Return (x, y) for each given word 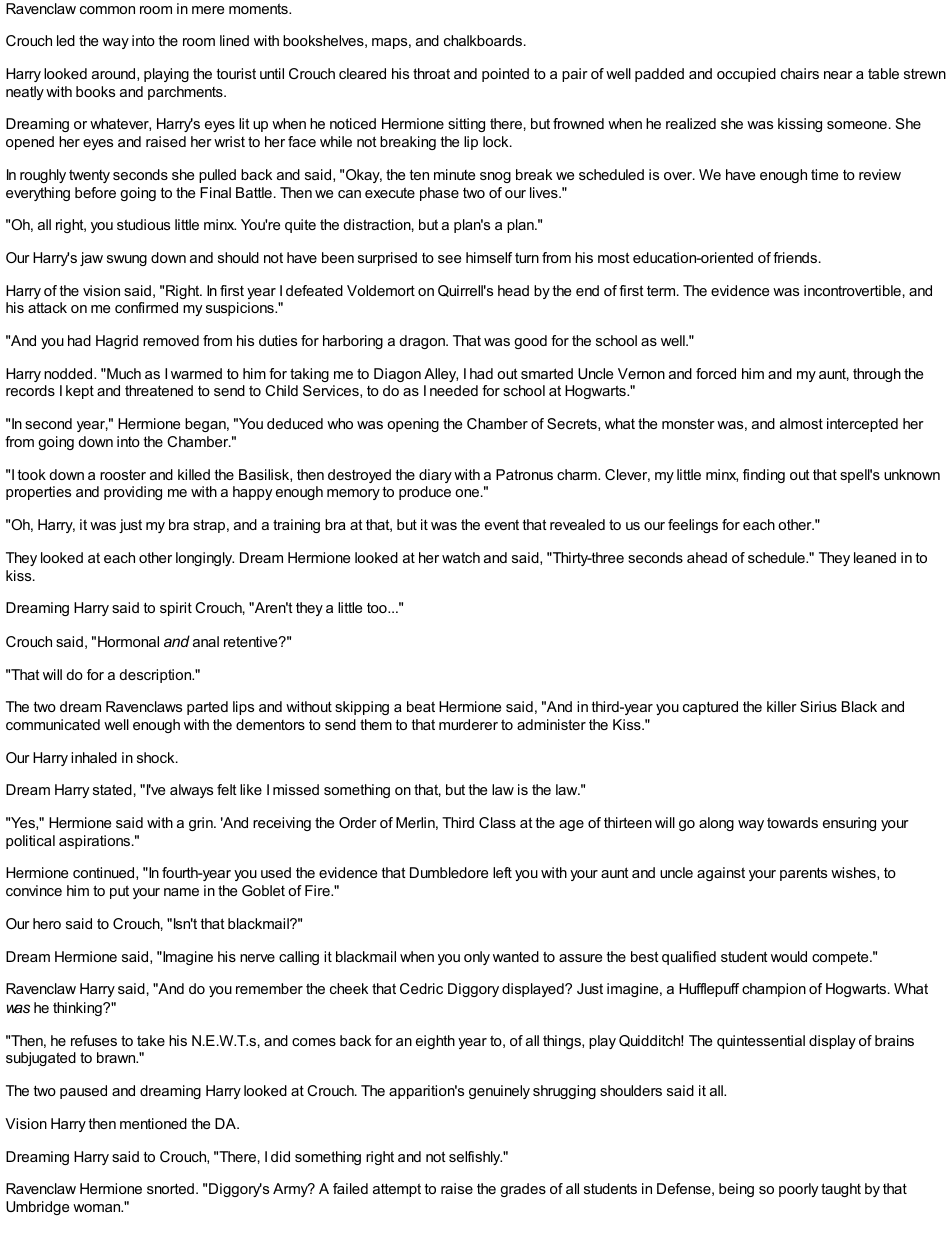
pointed (505, 75)
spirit (176, 609)
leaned (875, 557)
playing (166, 75)
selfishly (475, 1158)
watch (461, 557)
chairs (800, 73)
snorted (170, 1188)
